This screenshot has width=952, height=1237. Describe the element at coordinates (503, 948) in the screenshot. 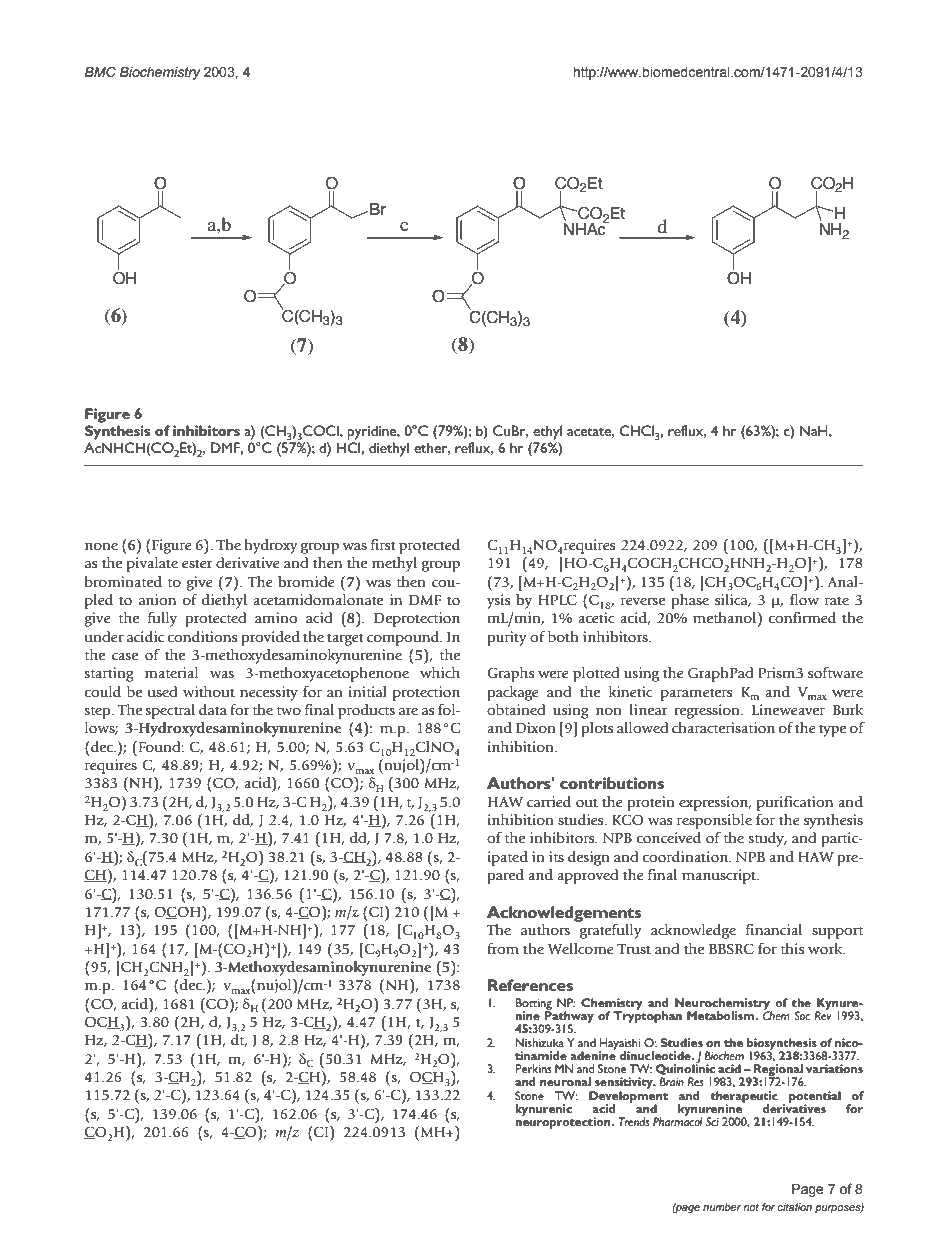

I see `from` at that location.
